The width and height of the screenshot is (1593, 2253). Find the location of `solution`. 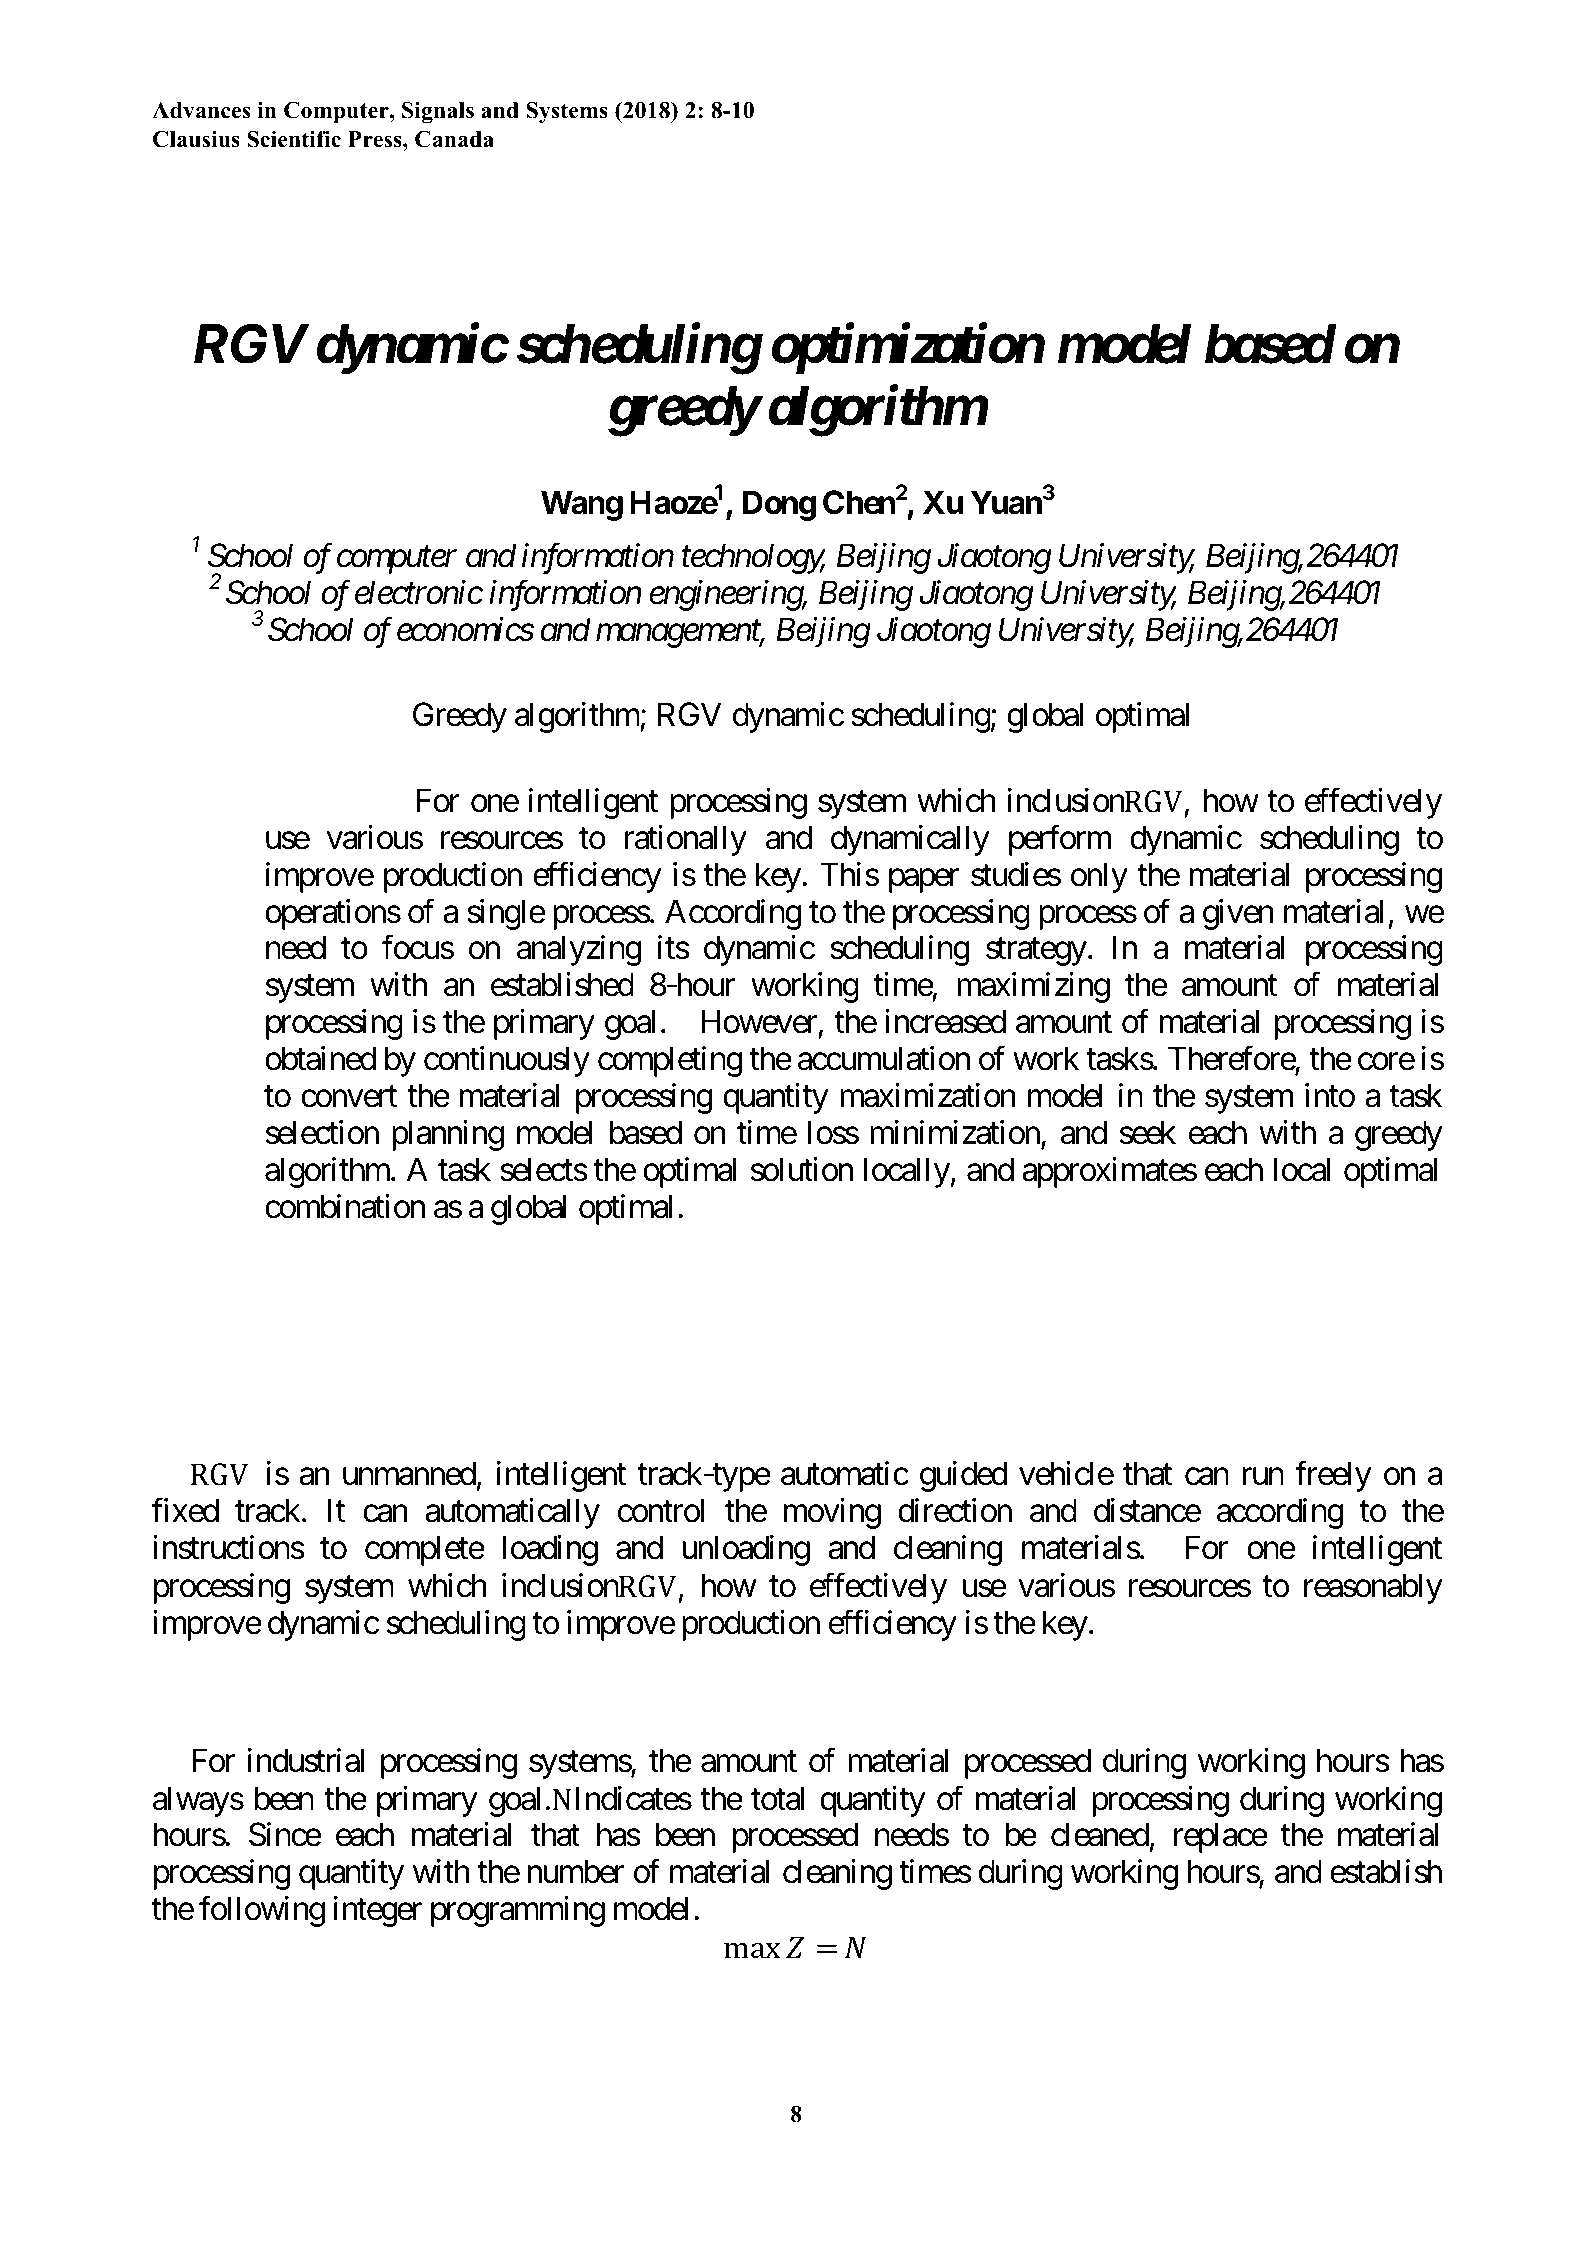

solution is located at coordinates (802, 1169).
